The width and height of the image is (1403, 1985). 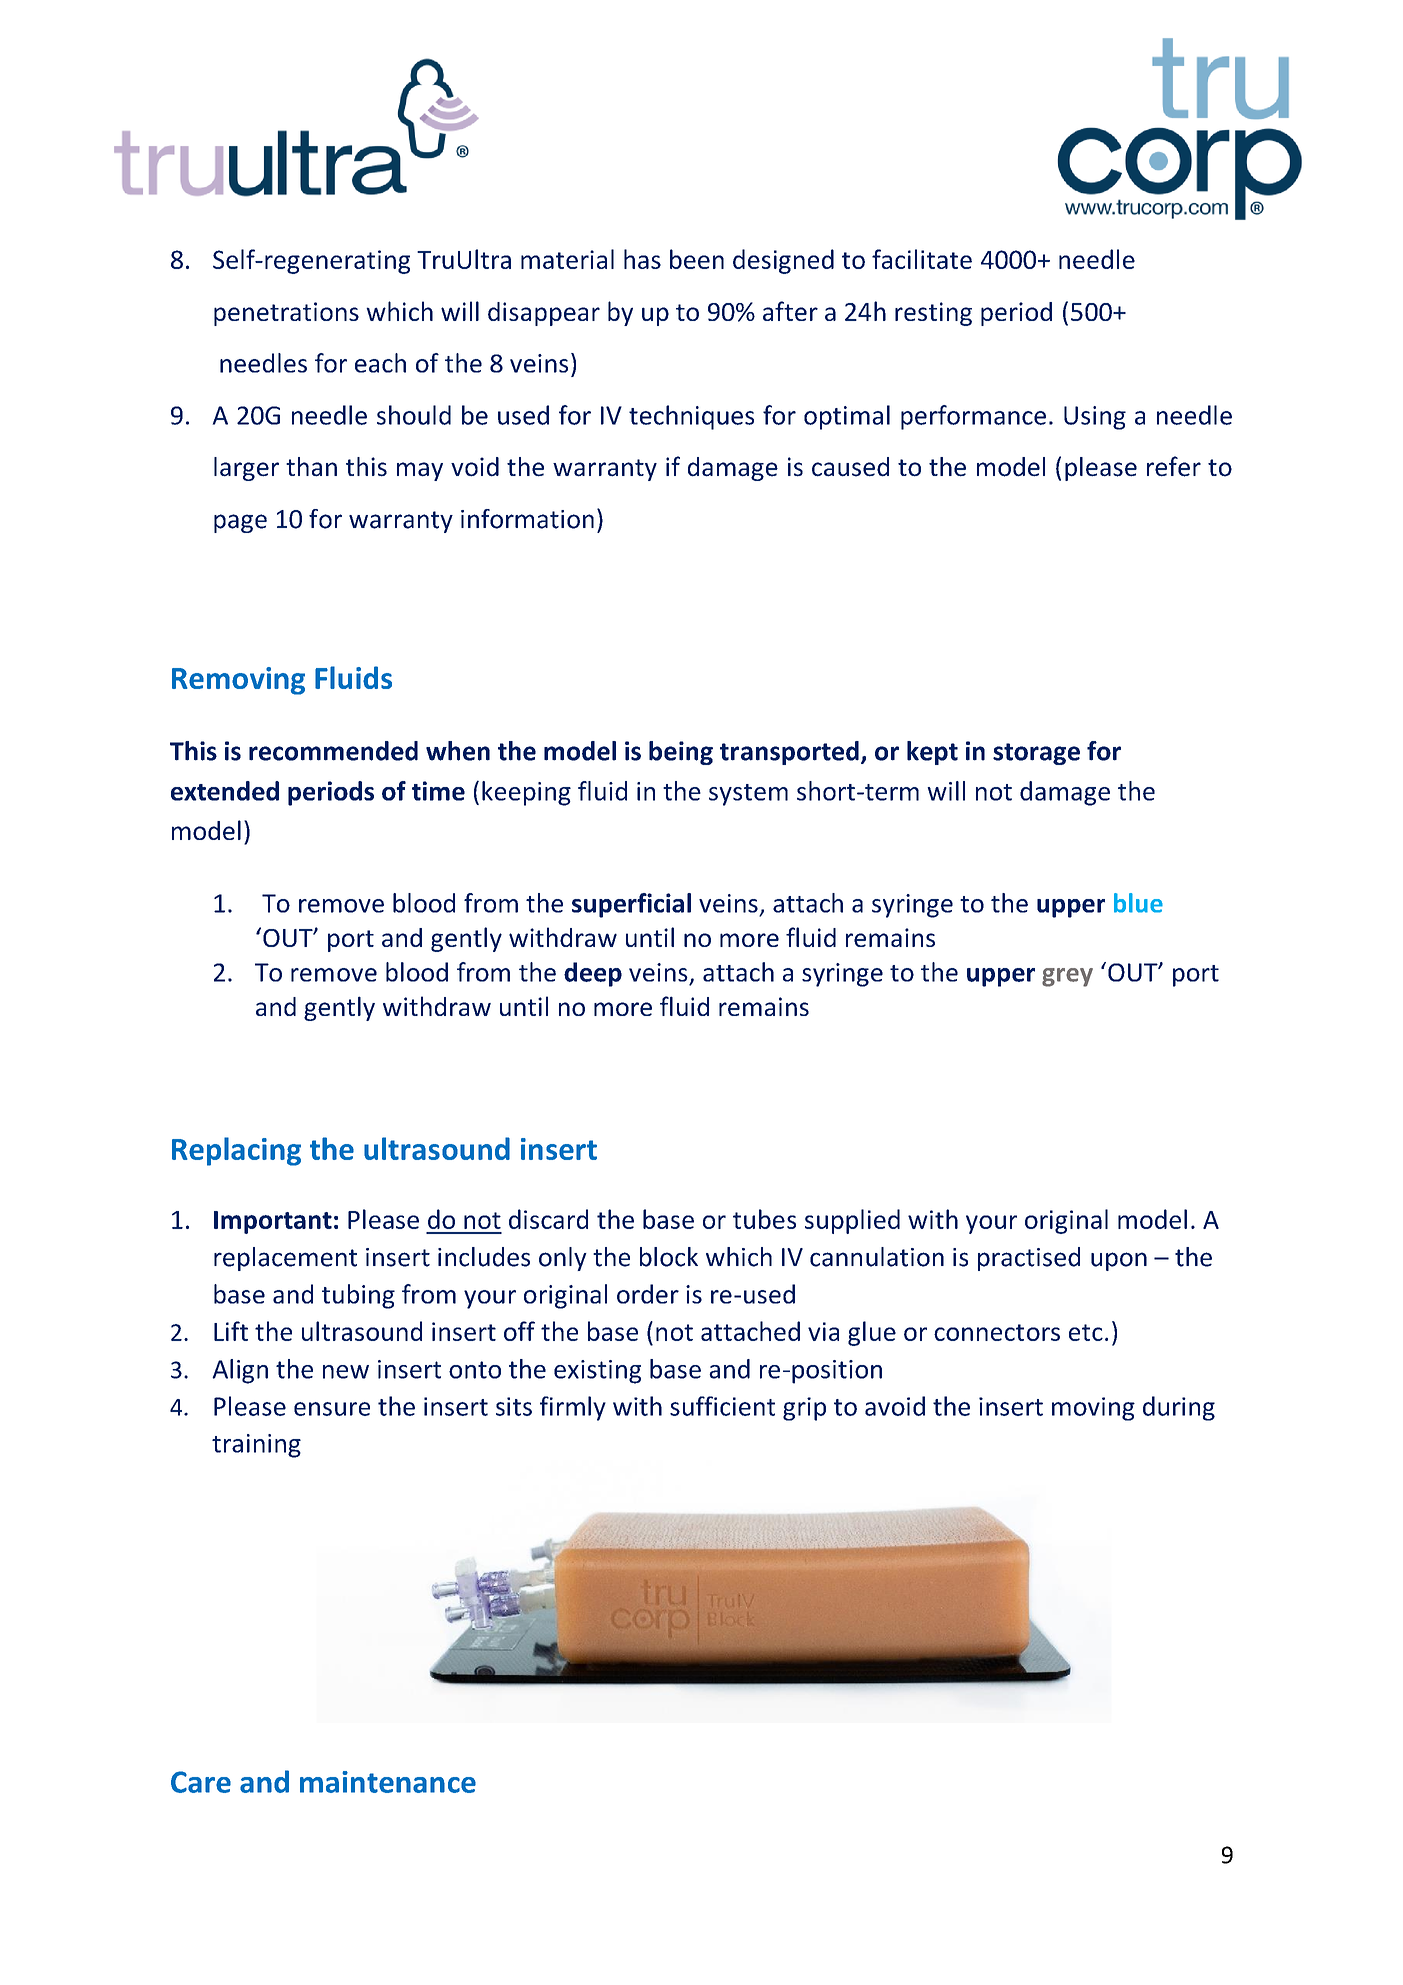 I want to click on ensure, so click(x=332, y=1409).
